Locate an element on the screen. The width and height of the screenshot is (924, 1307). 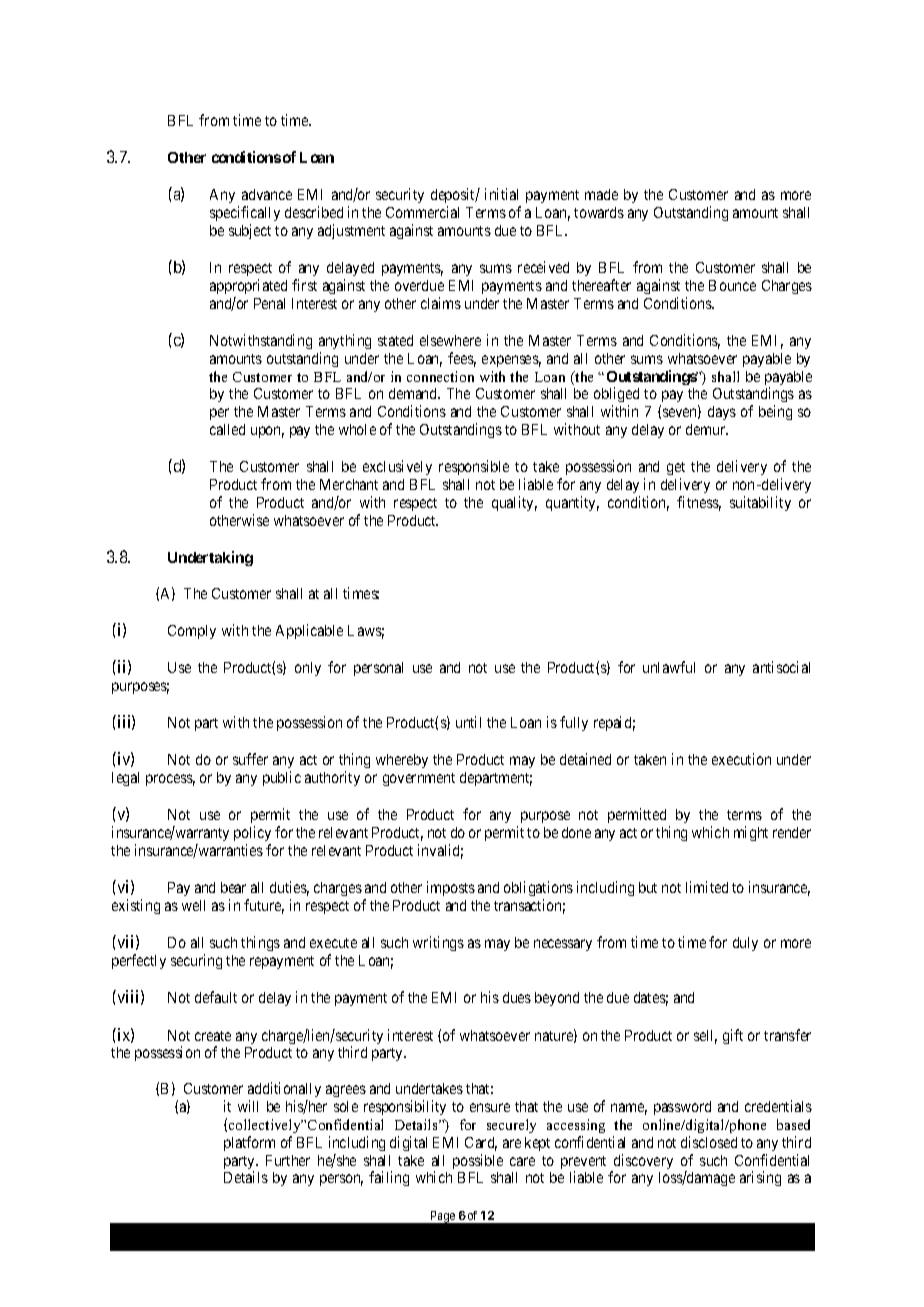
Card is located at coordinates (481, 1144).
